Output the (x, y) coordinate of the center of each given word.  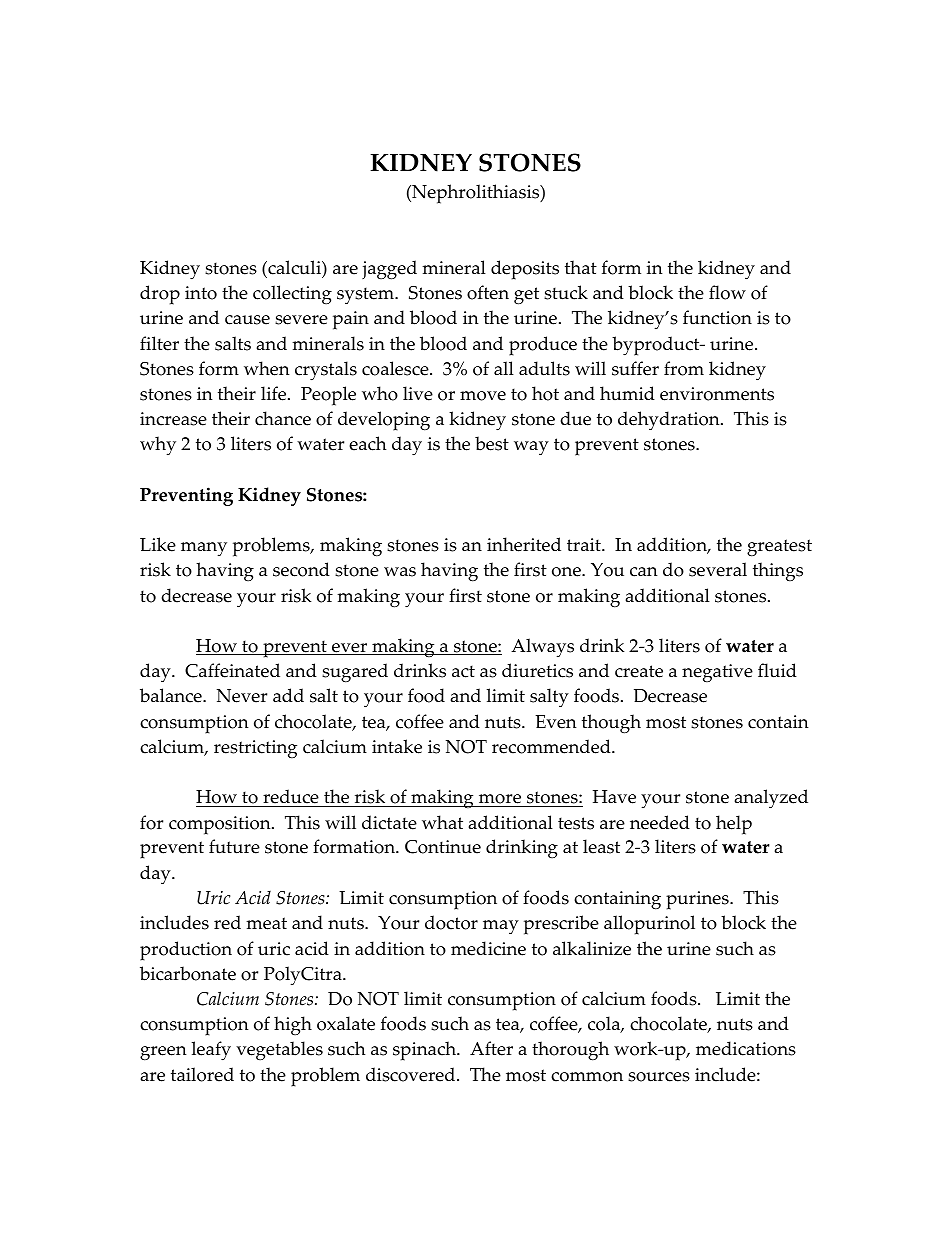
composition (221, 825)
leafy (211, 1051)
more (500, 800)
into (201, 293)
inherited (524, 544)
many (204, 549)
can (644, 572)
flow (727, 292)
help (734, 825)
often (488, 292)
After (491, 1048)
